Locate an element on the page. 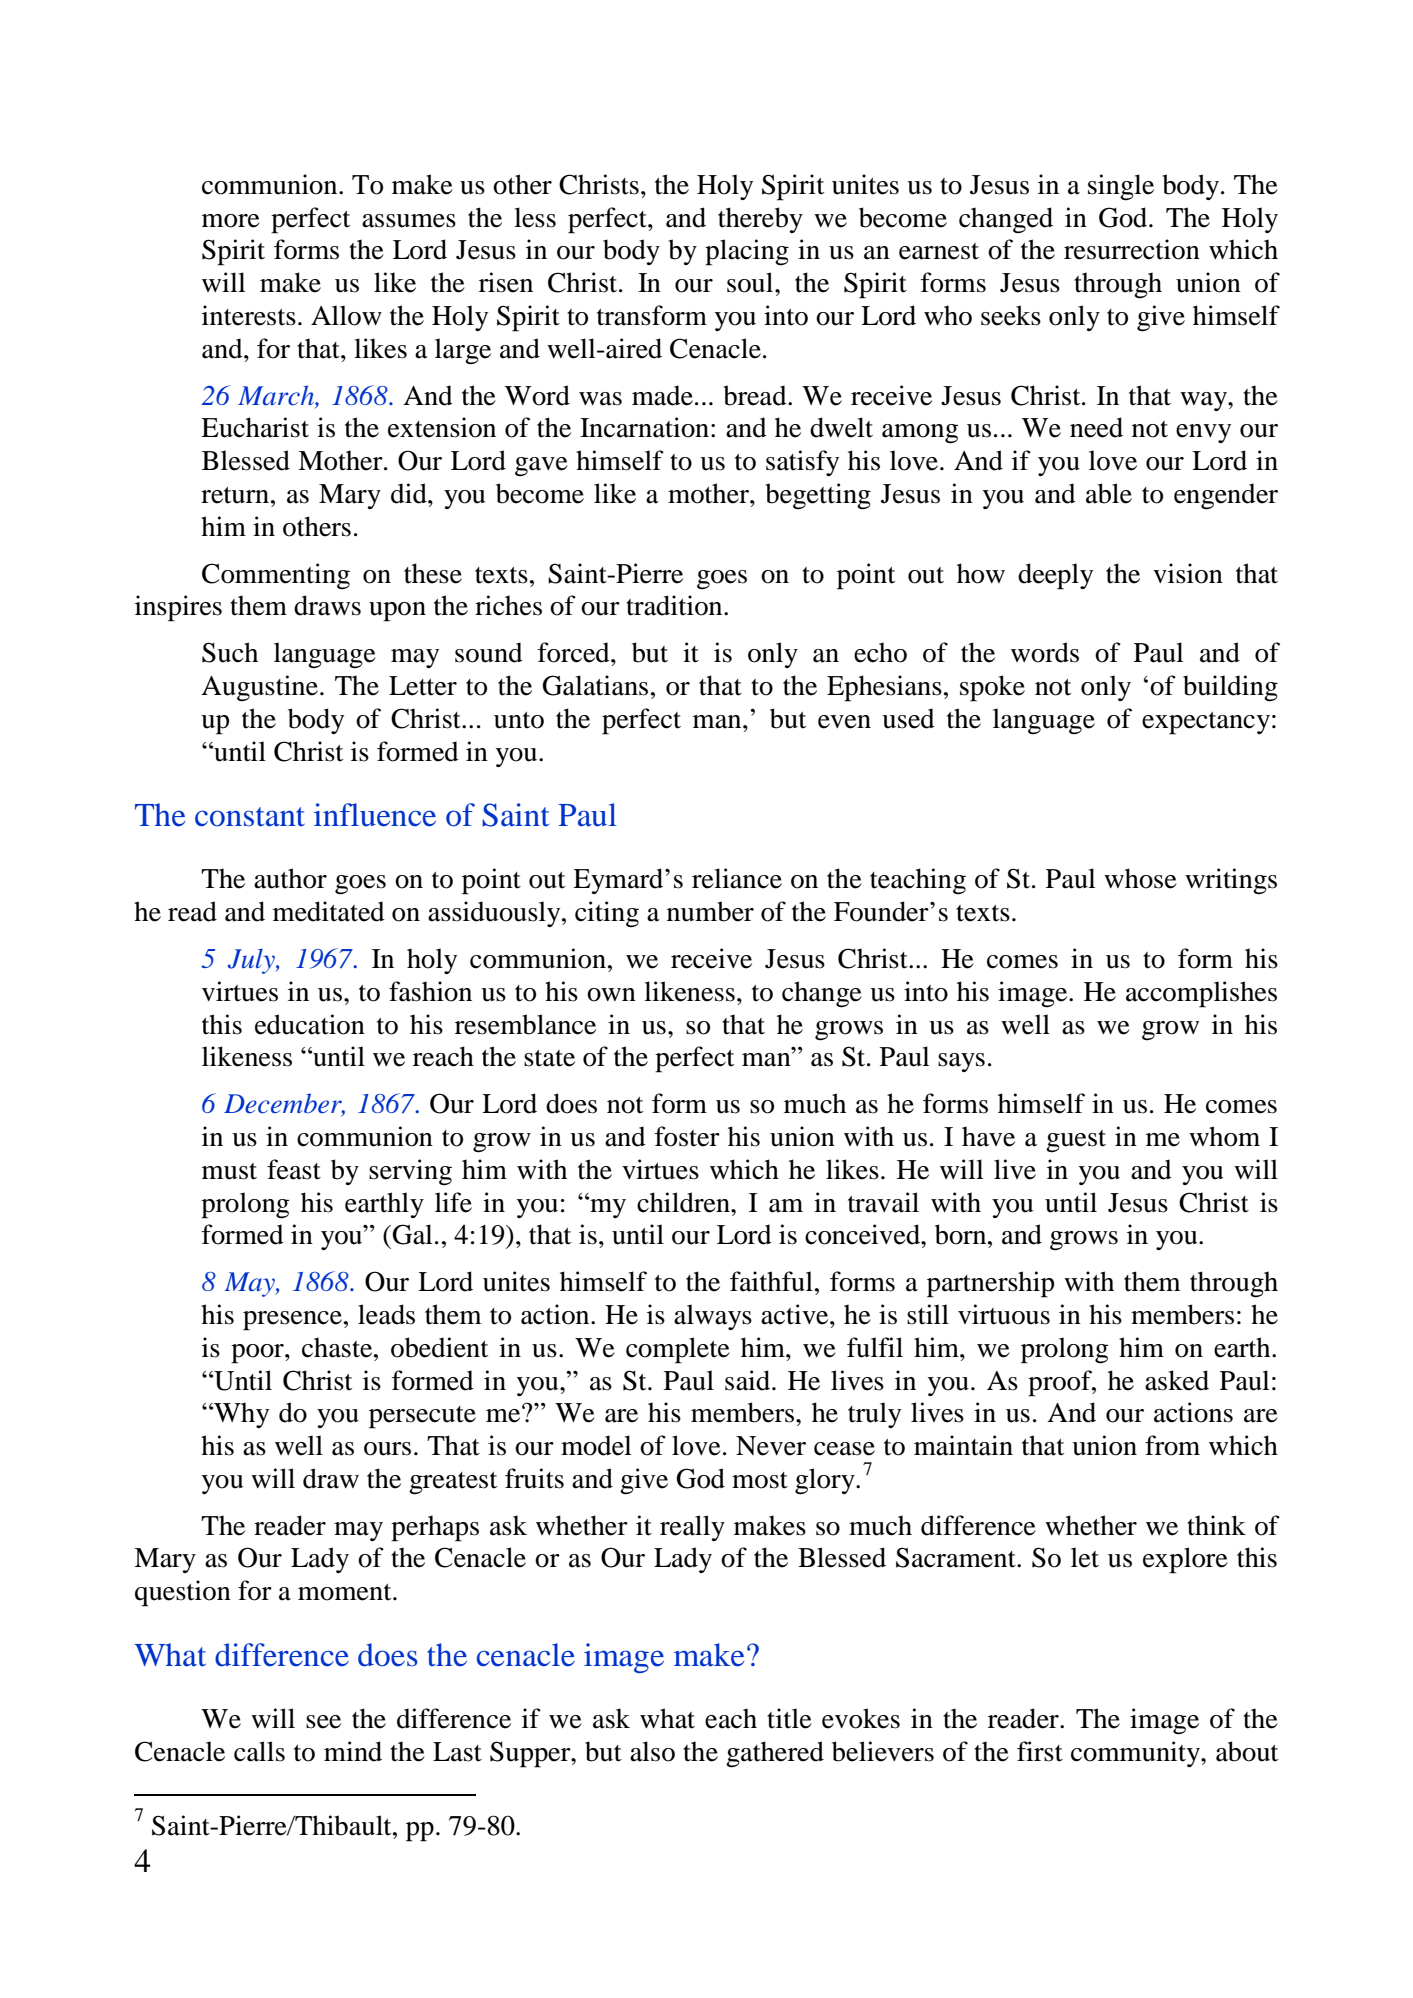  accomplishes is located at coordinates (1201, 994).
